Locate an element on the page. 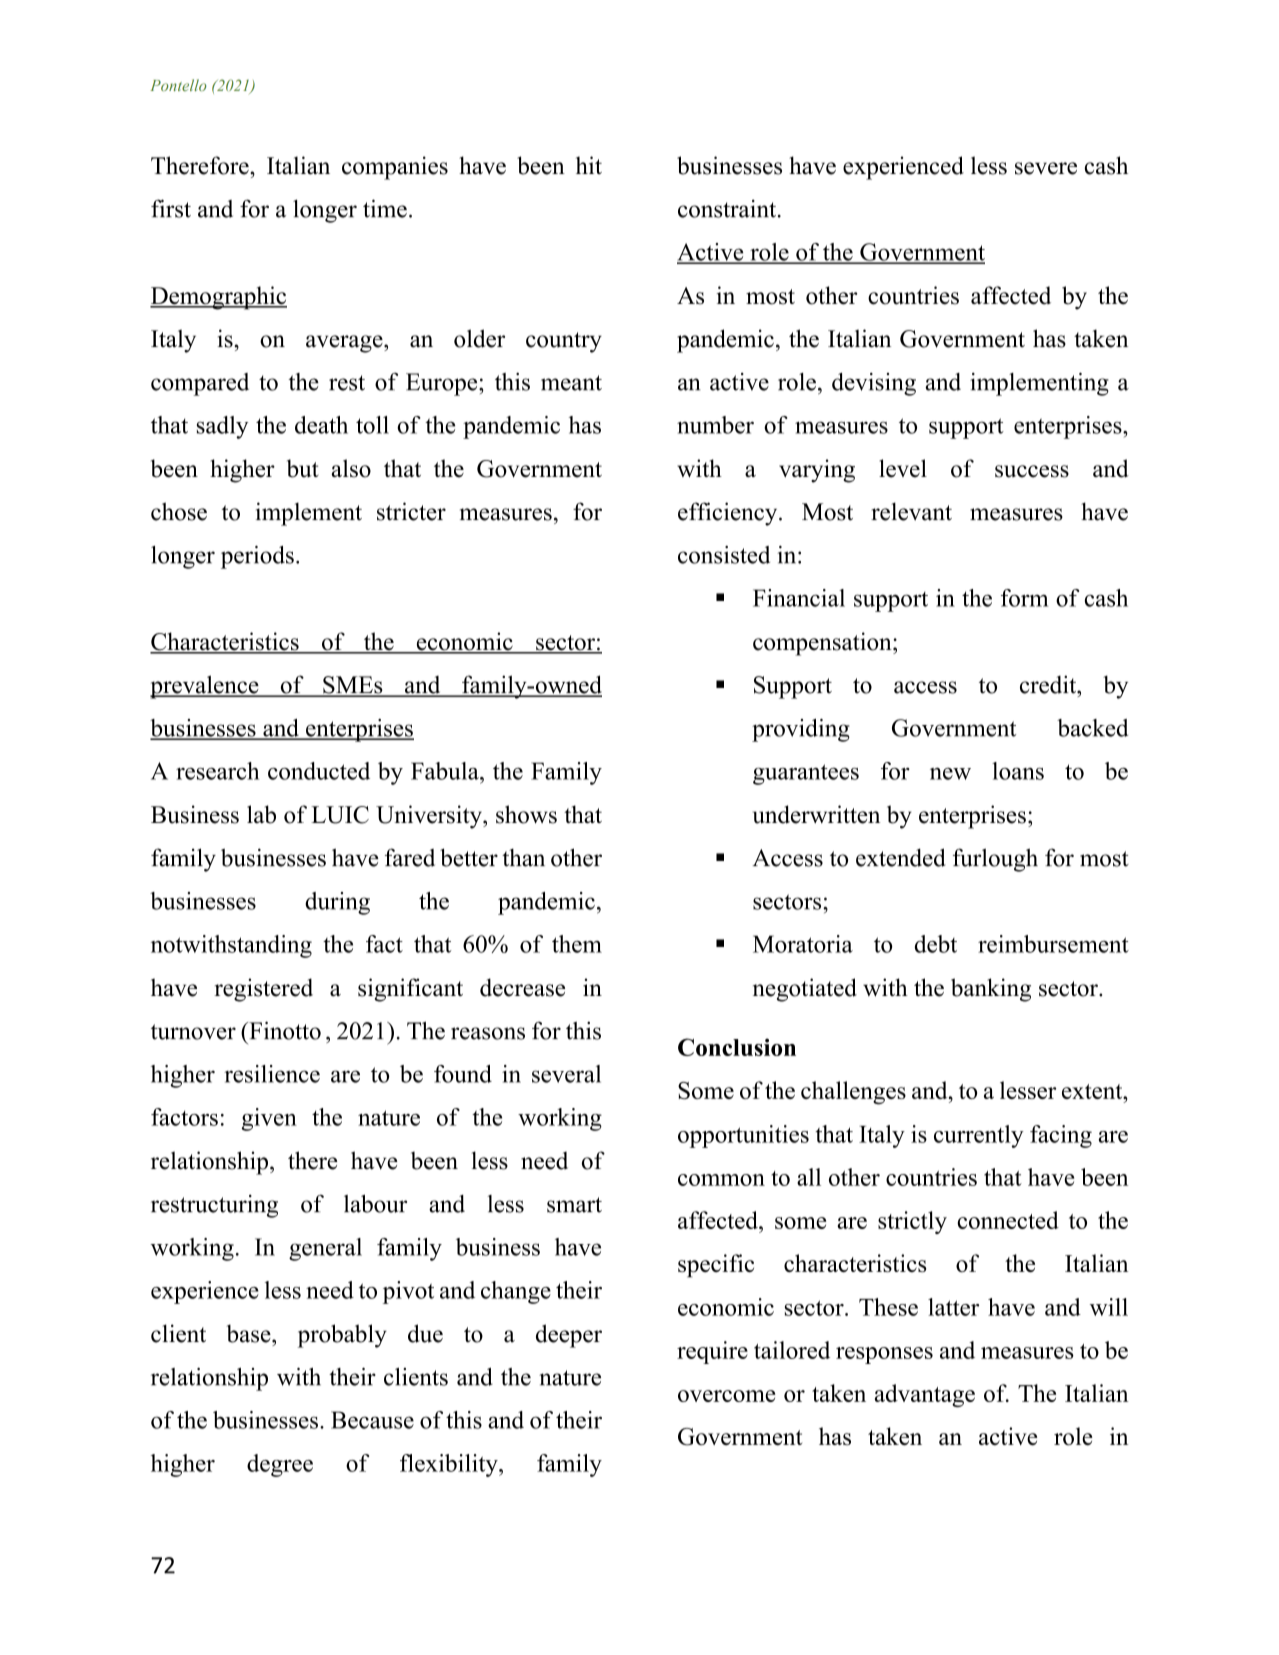 This image has width=1279, height=1655. success is located at coordinates (1032, 471).
